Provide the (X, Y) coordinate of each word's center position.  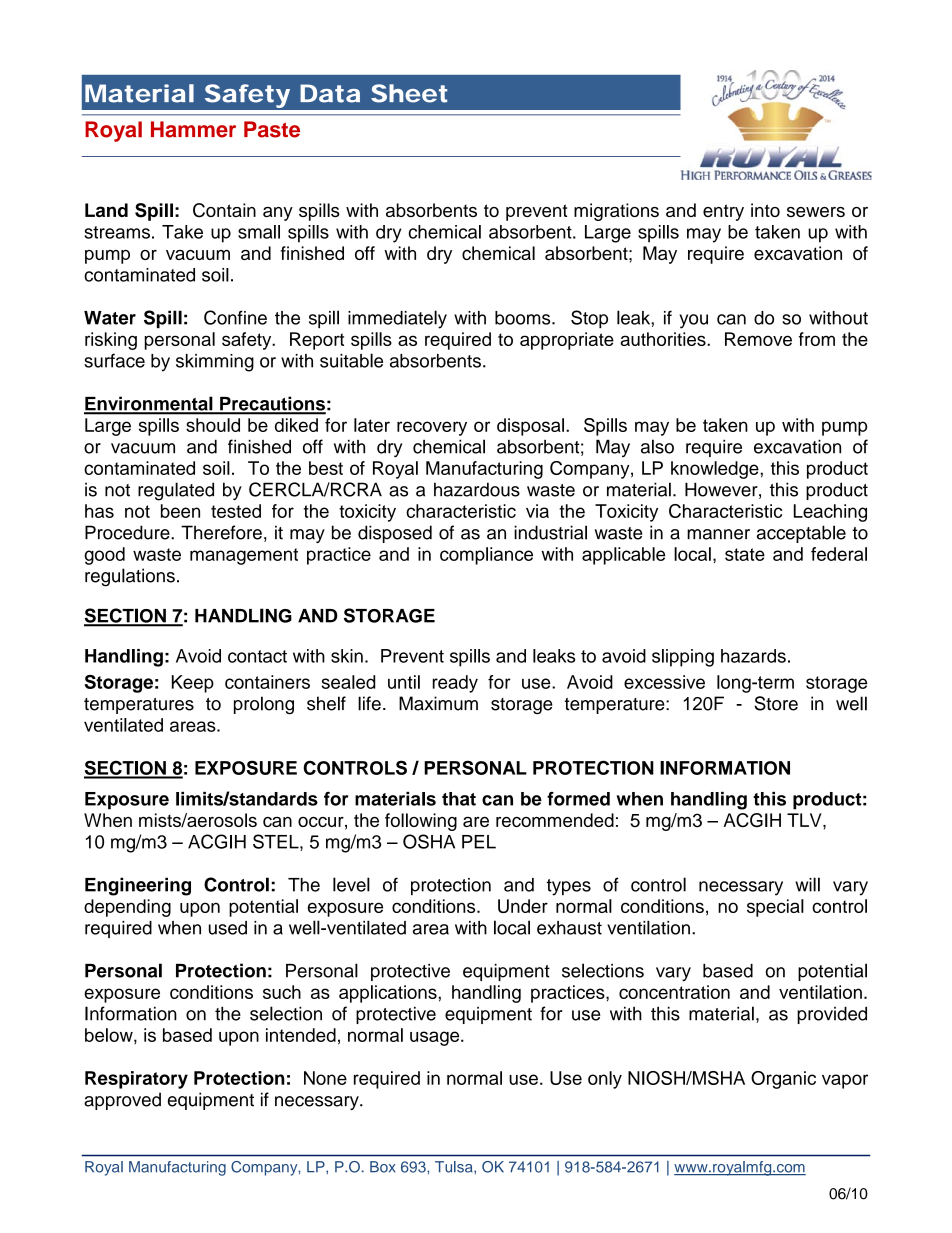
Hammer (193, 129)
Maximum (438, 703)
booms (524, 318)
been (180, 511)
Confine (235, 317)
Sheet (409, 93)
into (765, 210)
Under (523, 906)
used (228, 928)
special (775, 908)
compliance (486, 556)
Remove (758, 339)
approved (122, 1101)
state (745, 554)
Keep (193, 684)
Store (776, 703)
